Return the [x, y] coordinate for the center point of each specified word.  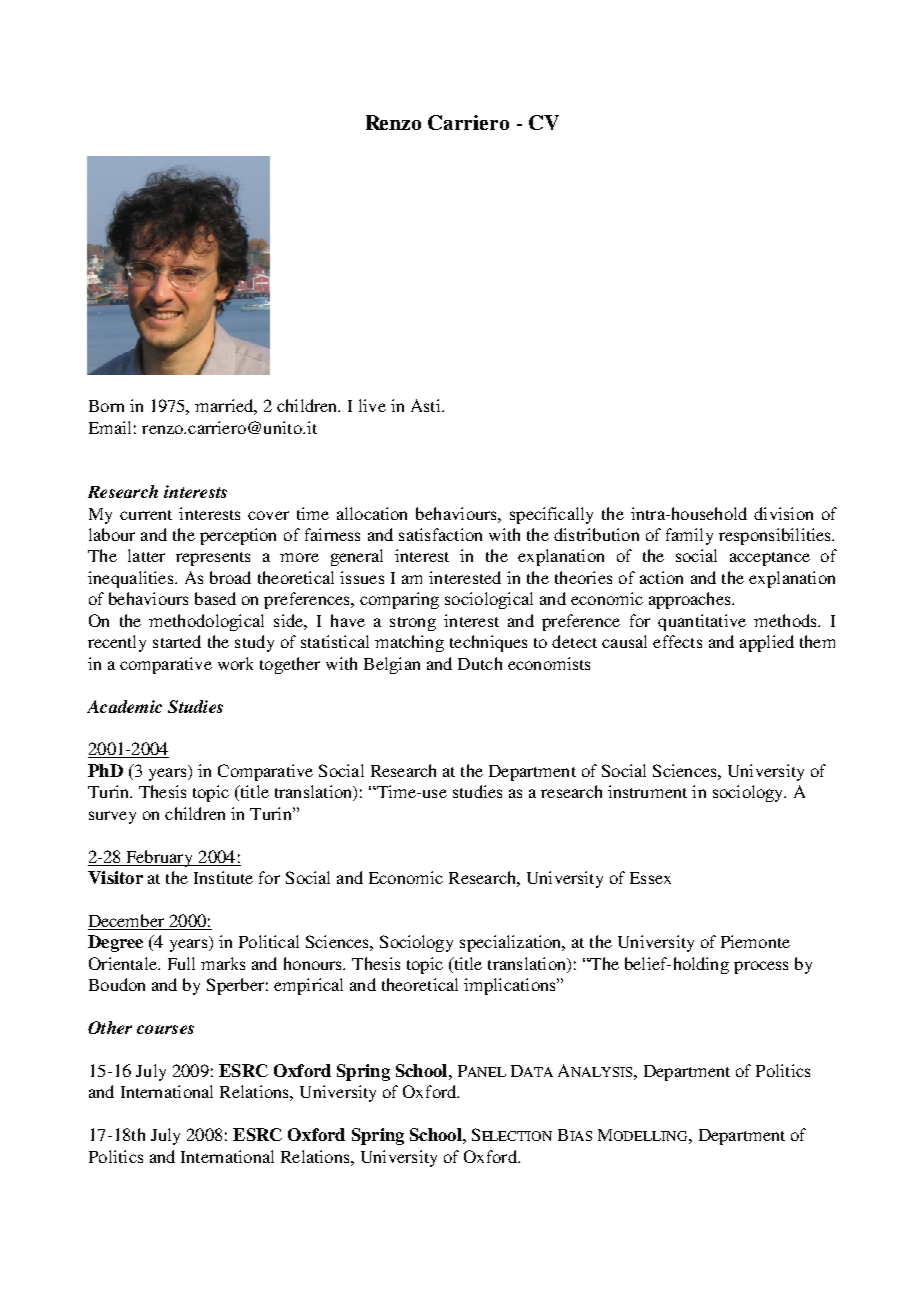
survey [112, 817]
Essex [650, 878]
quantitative [702, 622]
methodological [206, 622]
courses [165, 1029]
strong [413, 624]
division [783, 513]
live [372, 405]
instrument [647, 791]
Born [106, 406]
